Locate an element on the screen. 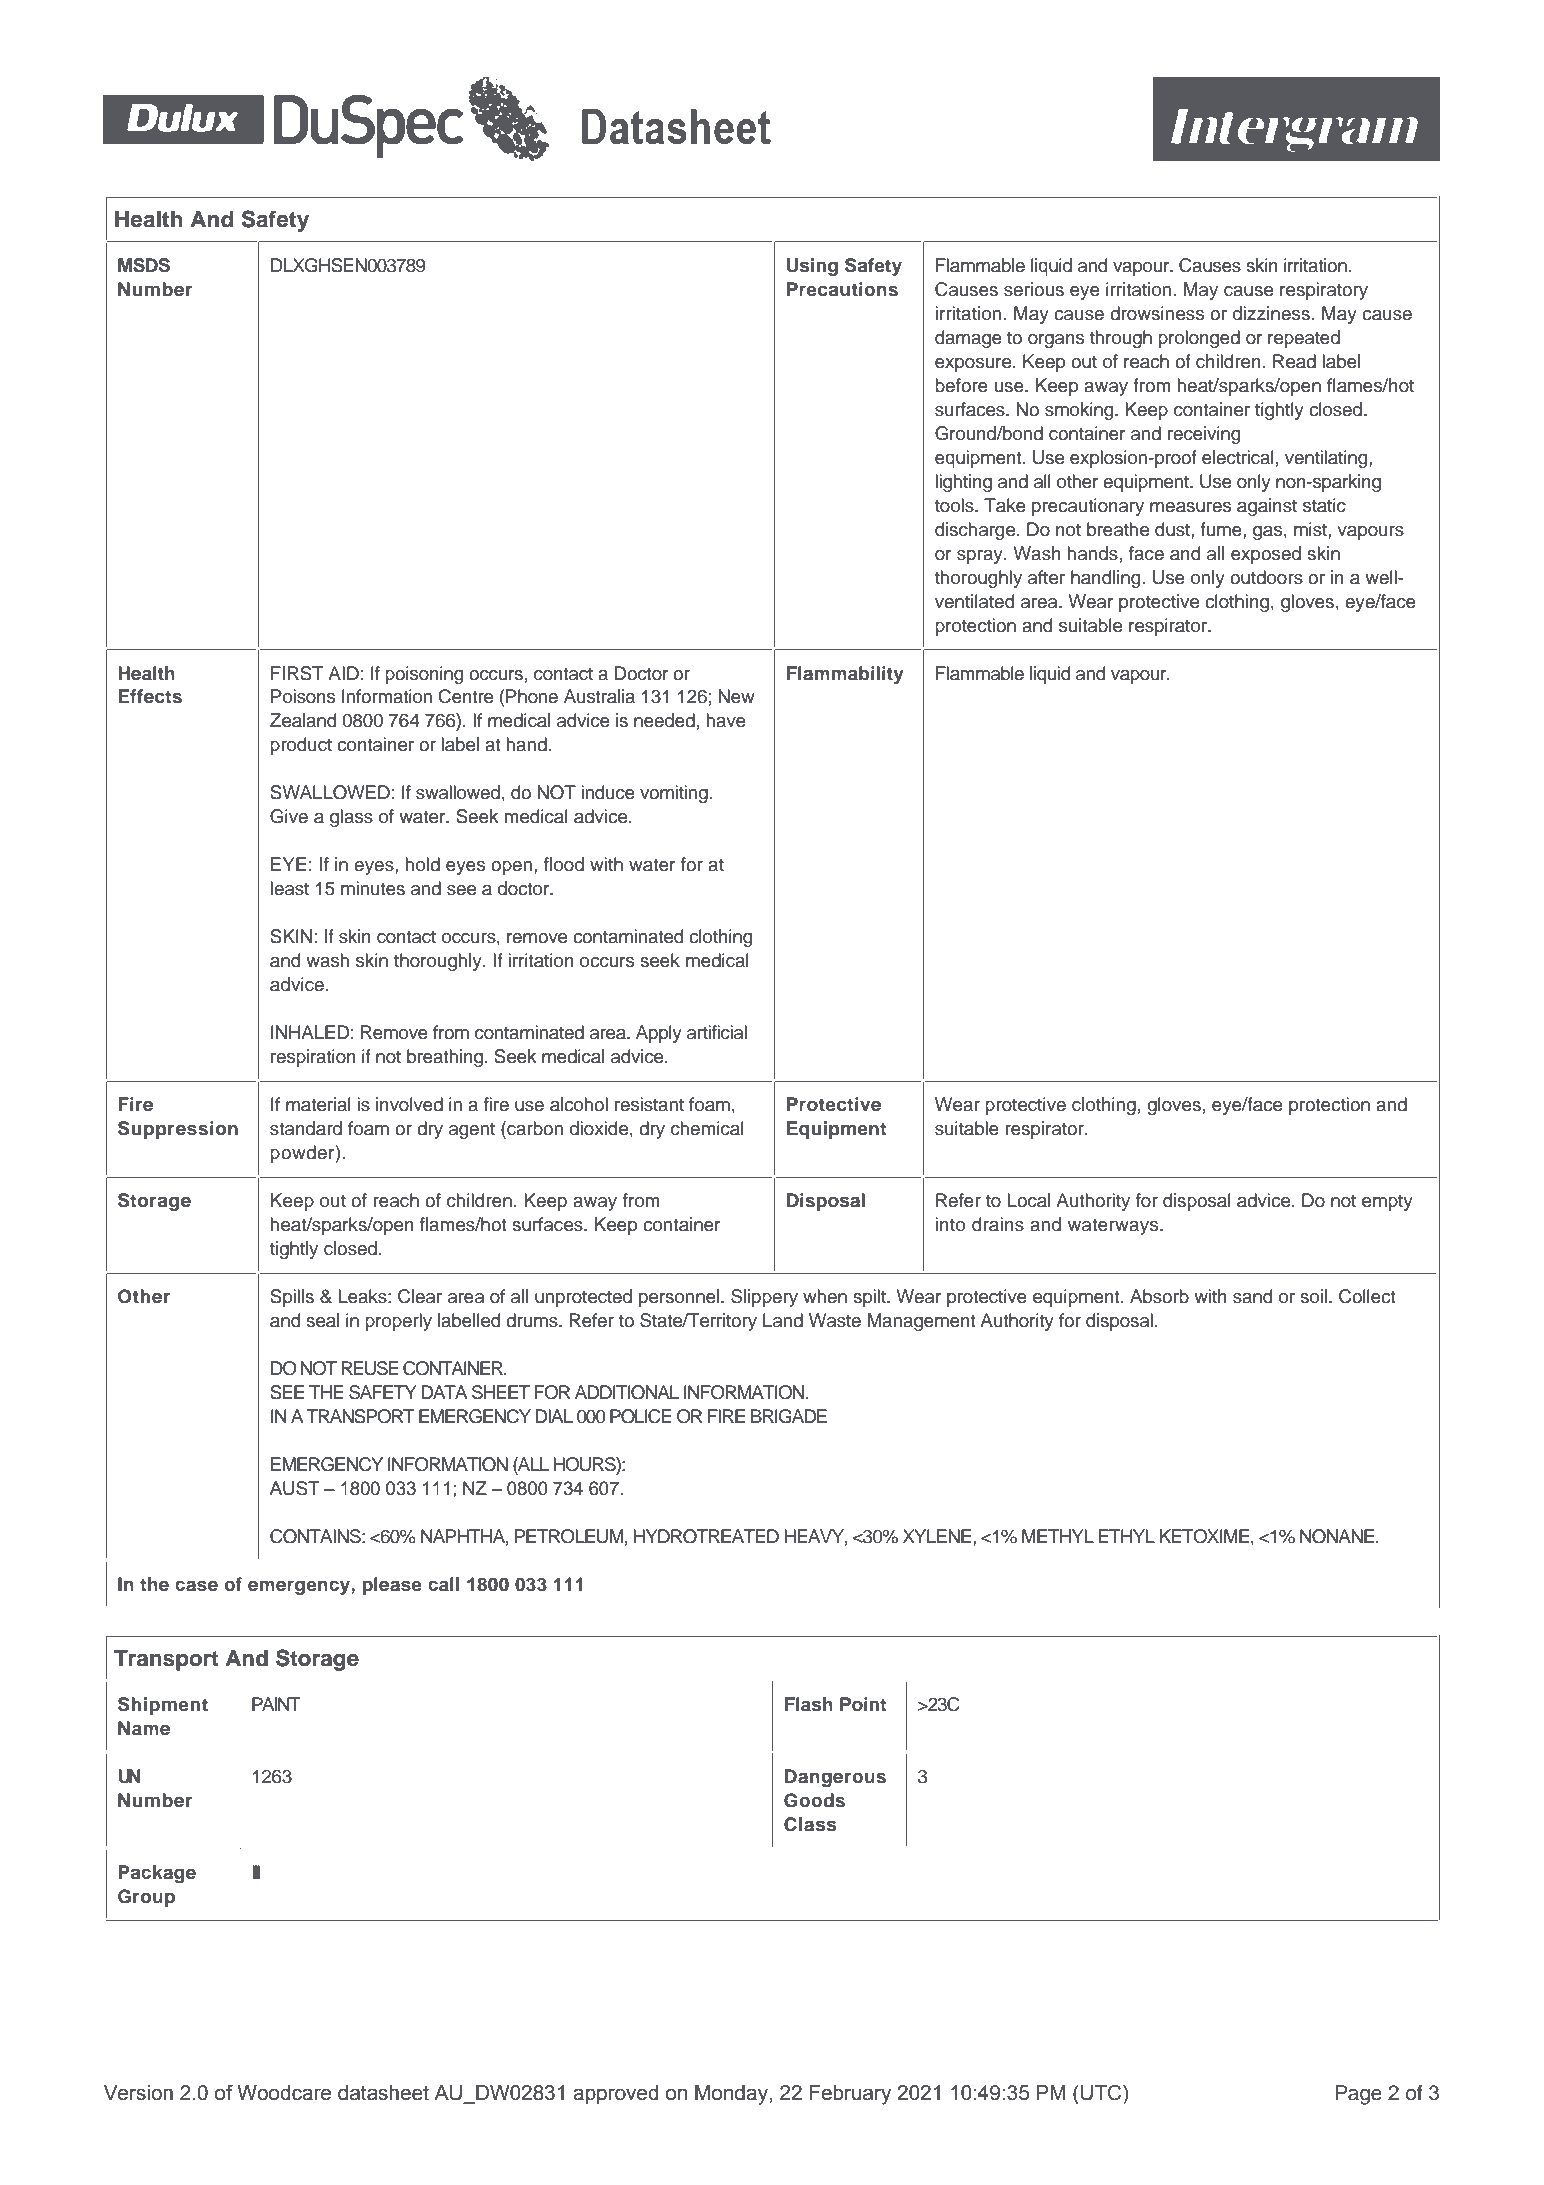  Monday is located at coordinates (732, 2095).
